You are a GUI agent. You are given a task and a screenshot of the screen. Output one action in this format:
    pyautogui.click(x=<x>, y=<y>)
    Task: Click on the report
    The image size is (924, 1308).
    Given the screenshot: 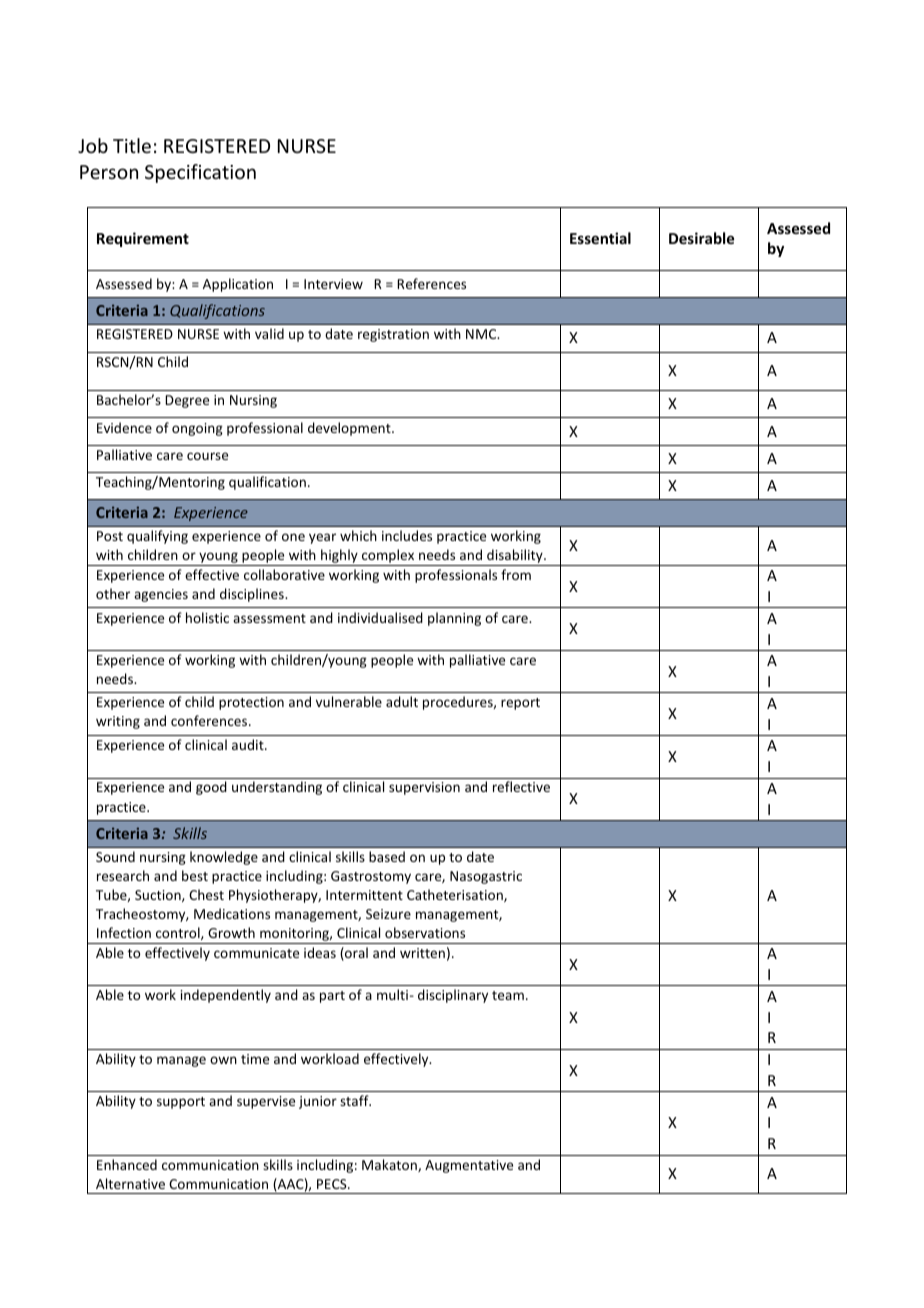 What is the action you would take?
    pyautogui.click(x=520, y=704)
